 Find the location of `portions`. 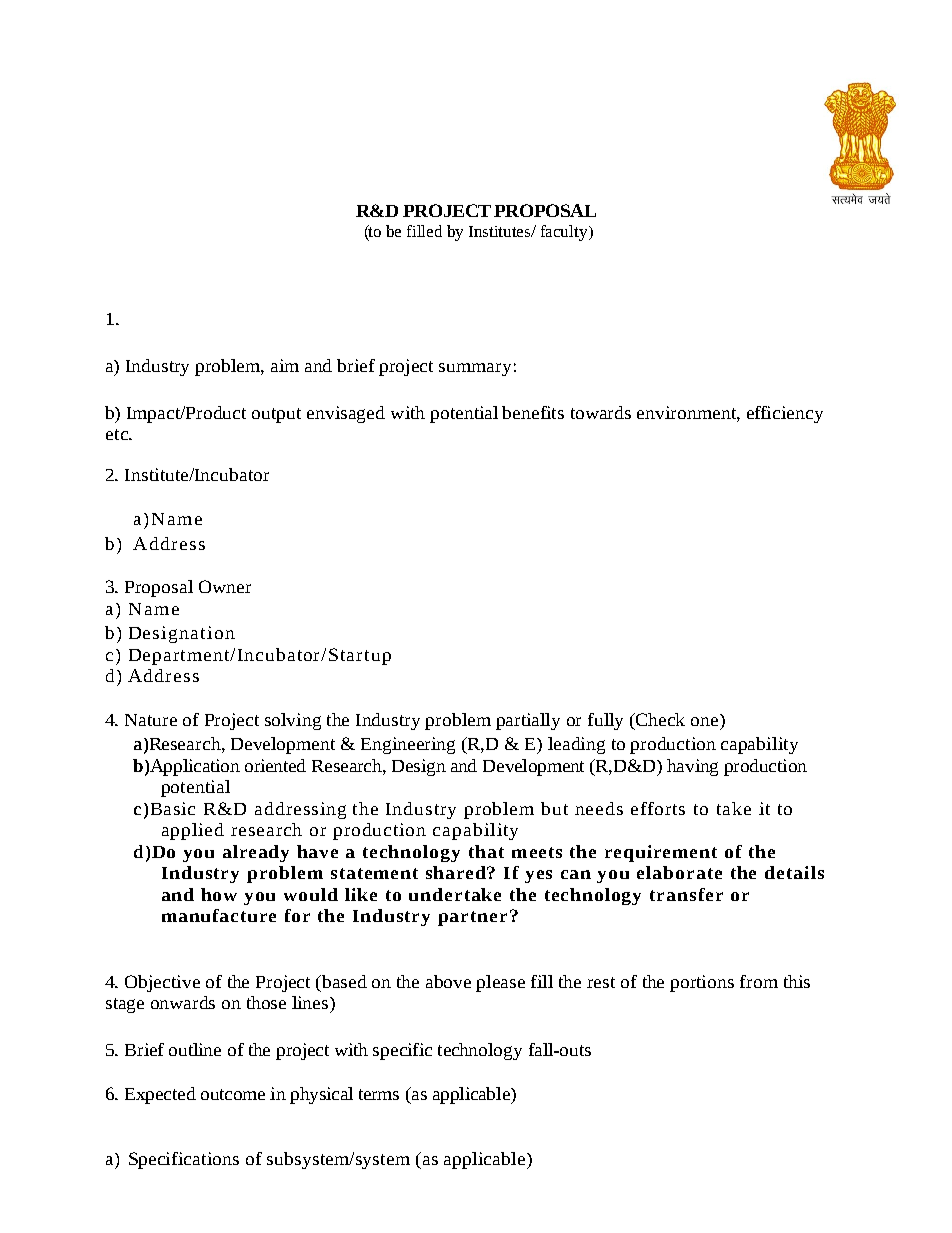

portions is located at coordinates (702, 983).
